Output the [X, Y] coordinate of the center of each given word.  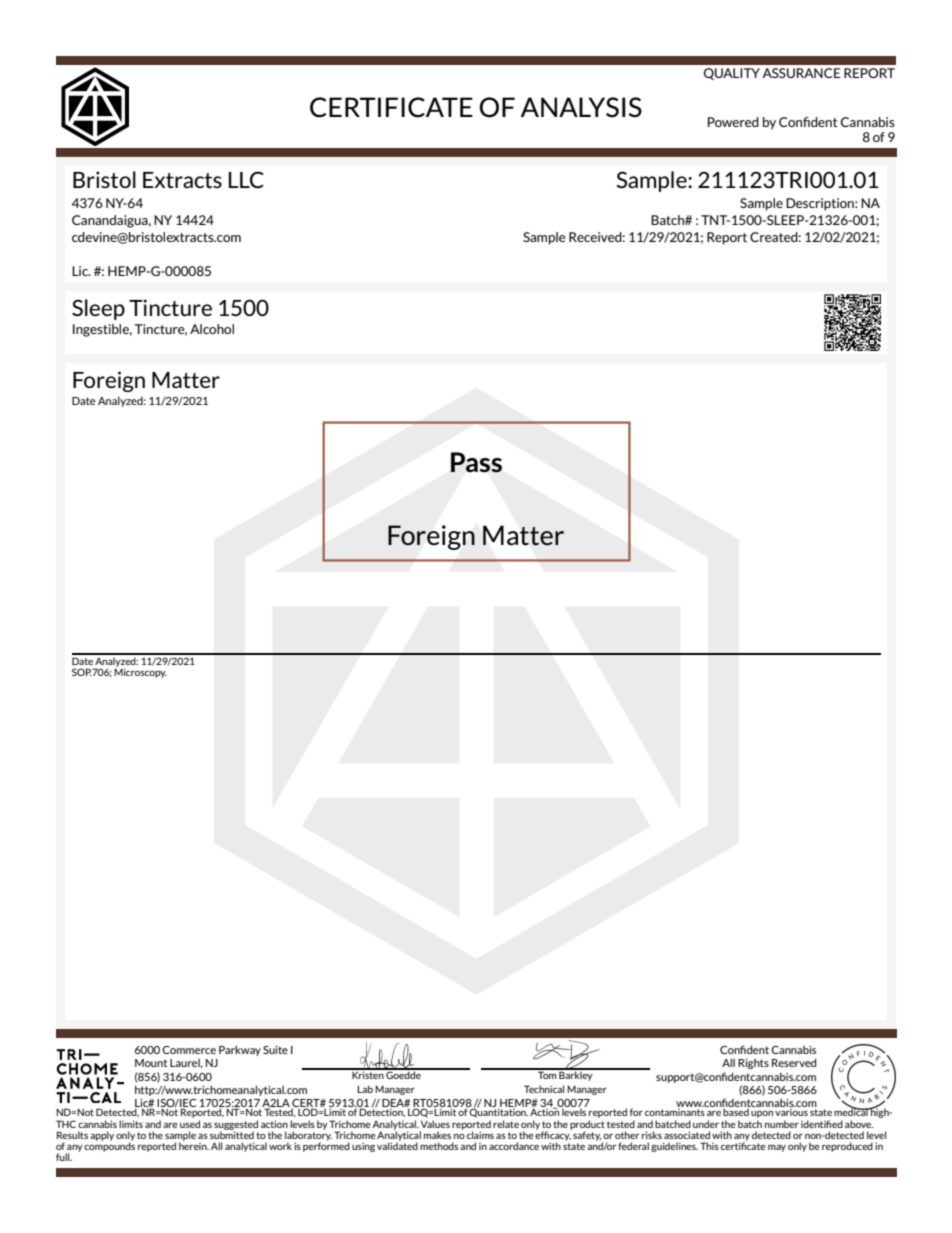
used [190, 1124]
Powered [733, 122]
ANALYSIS [581, 107]
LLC [246, 179]
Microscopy [140, 672]
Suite [275, 1050]
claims [480, 1135]
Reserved [794, 1062]
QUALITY [732, 74]
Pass [476, 462]
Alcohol [212, 329]
